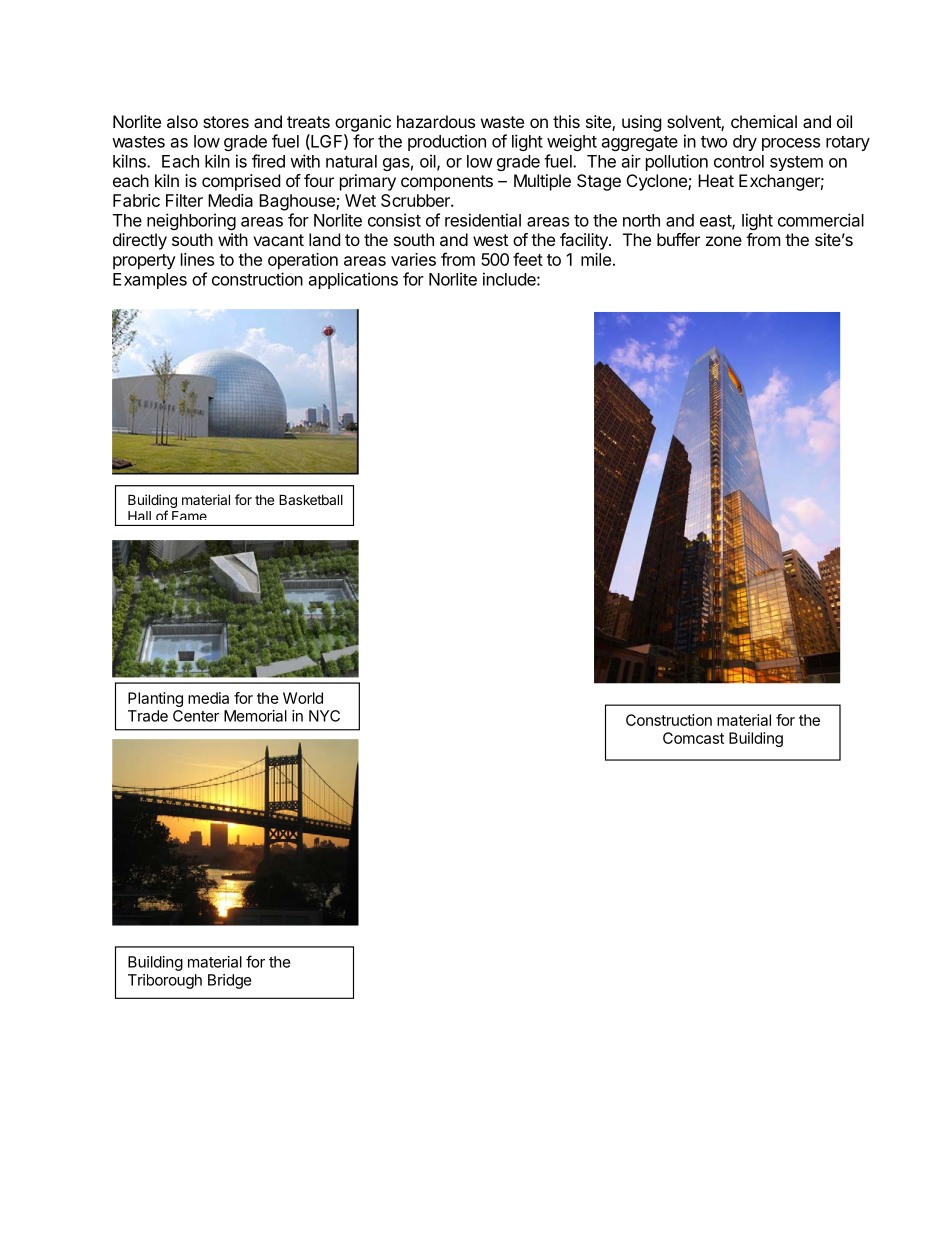 This page has height=1233, width=952. I want to click on Basketball, so click(311, 499).
